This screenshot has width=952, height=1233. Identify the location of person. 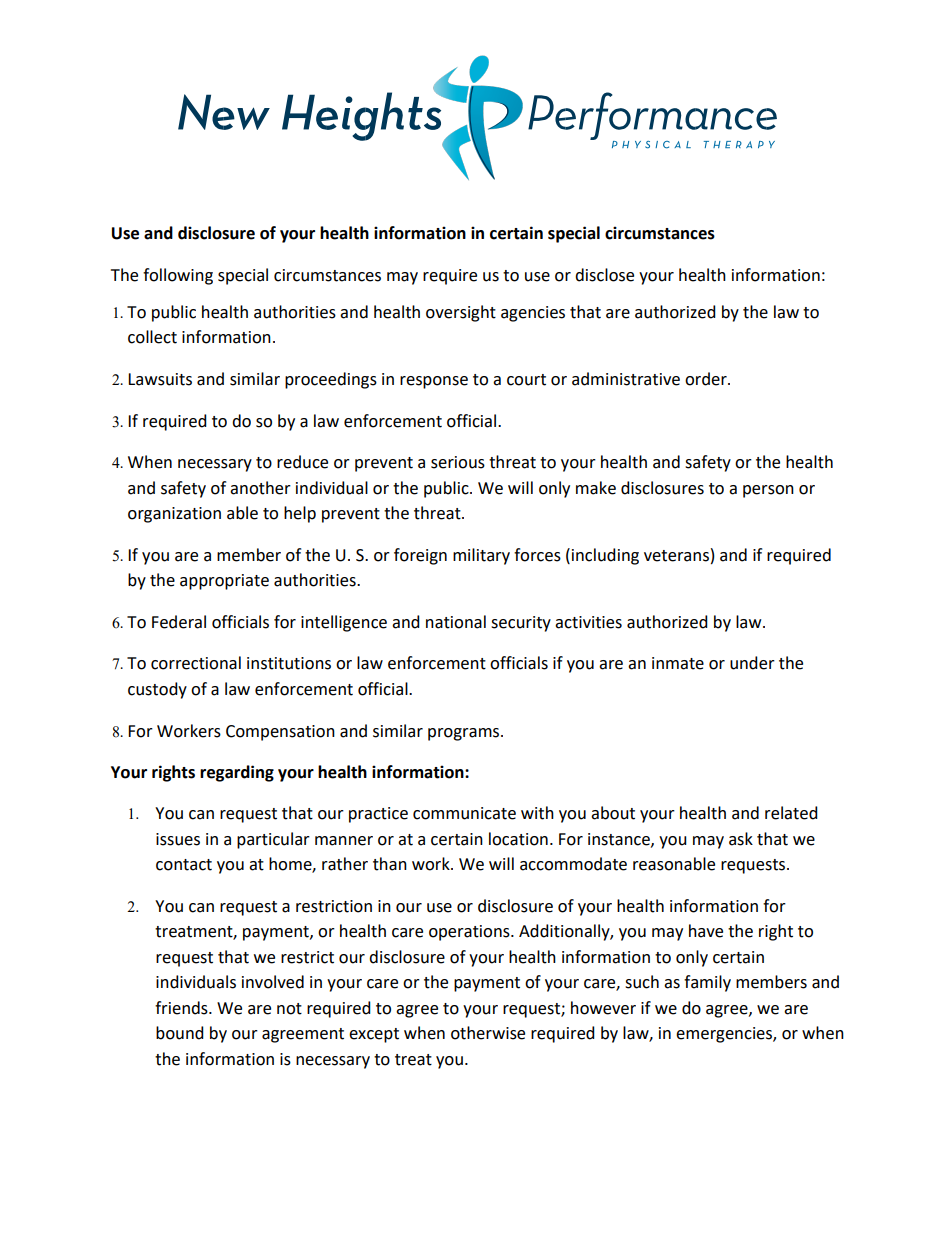
(768, 491).
